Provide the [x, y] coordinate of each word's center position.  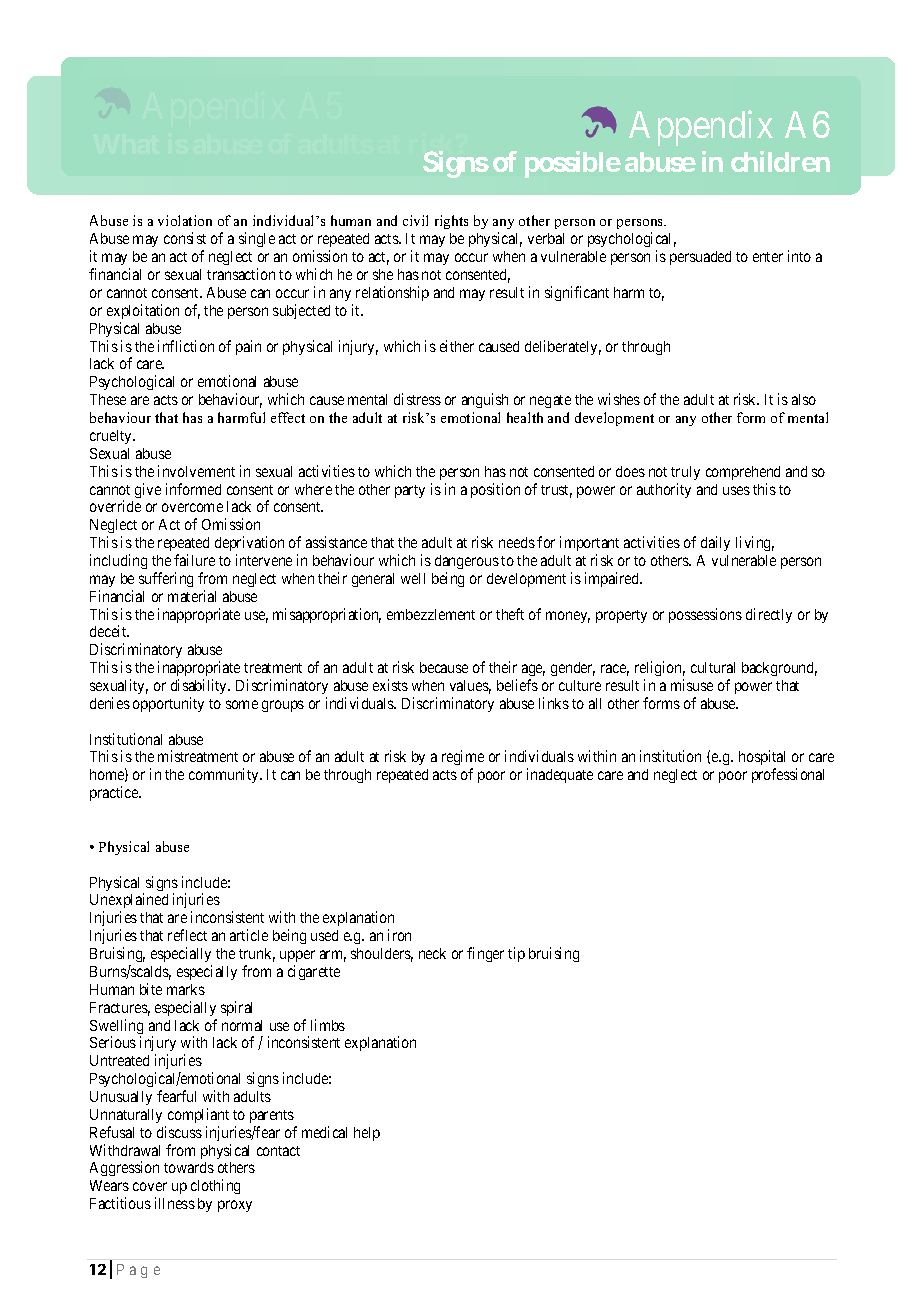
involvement [196, 471]
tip [516, 954]
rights [451, 222]
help [367, 1134]
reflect [187, 935]
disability [200, 686]
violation [185, 220]
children [780, 161]
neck [432, 953]
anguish [485, 400]
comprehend [743, 473]
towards [189, 1167]
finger [485, 954]
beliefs [517, 685]
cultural [713, 667]
